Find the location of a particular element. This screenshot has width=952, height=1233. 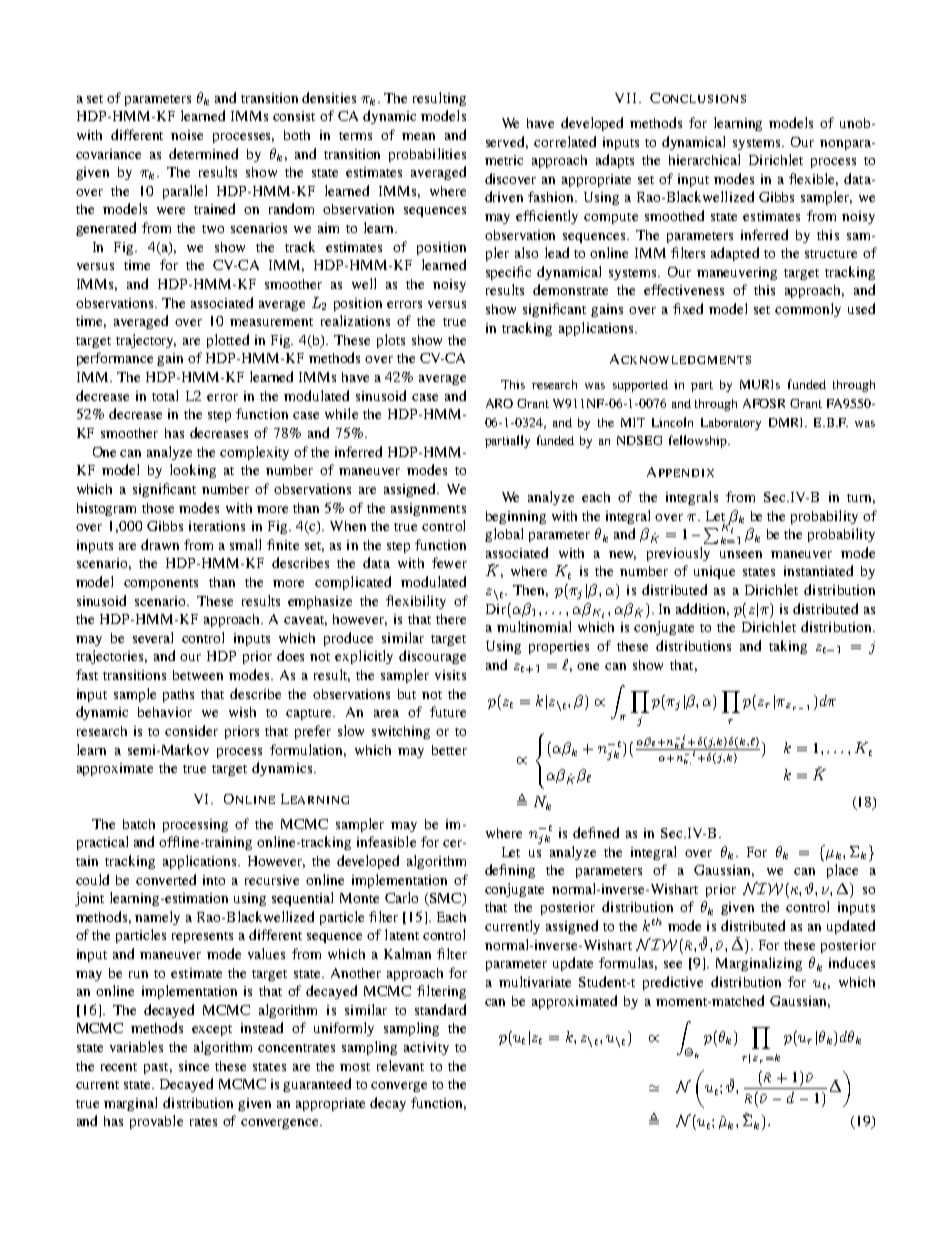

mean is located at coordinates (418, 136).
